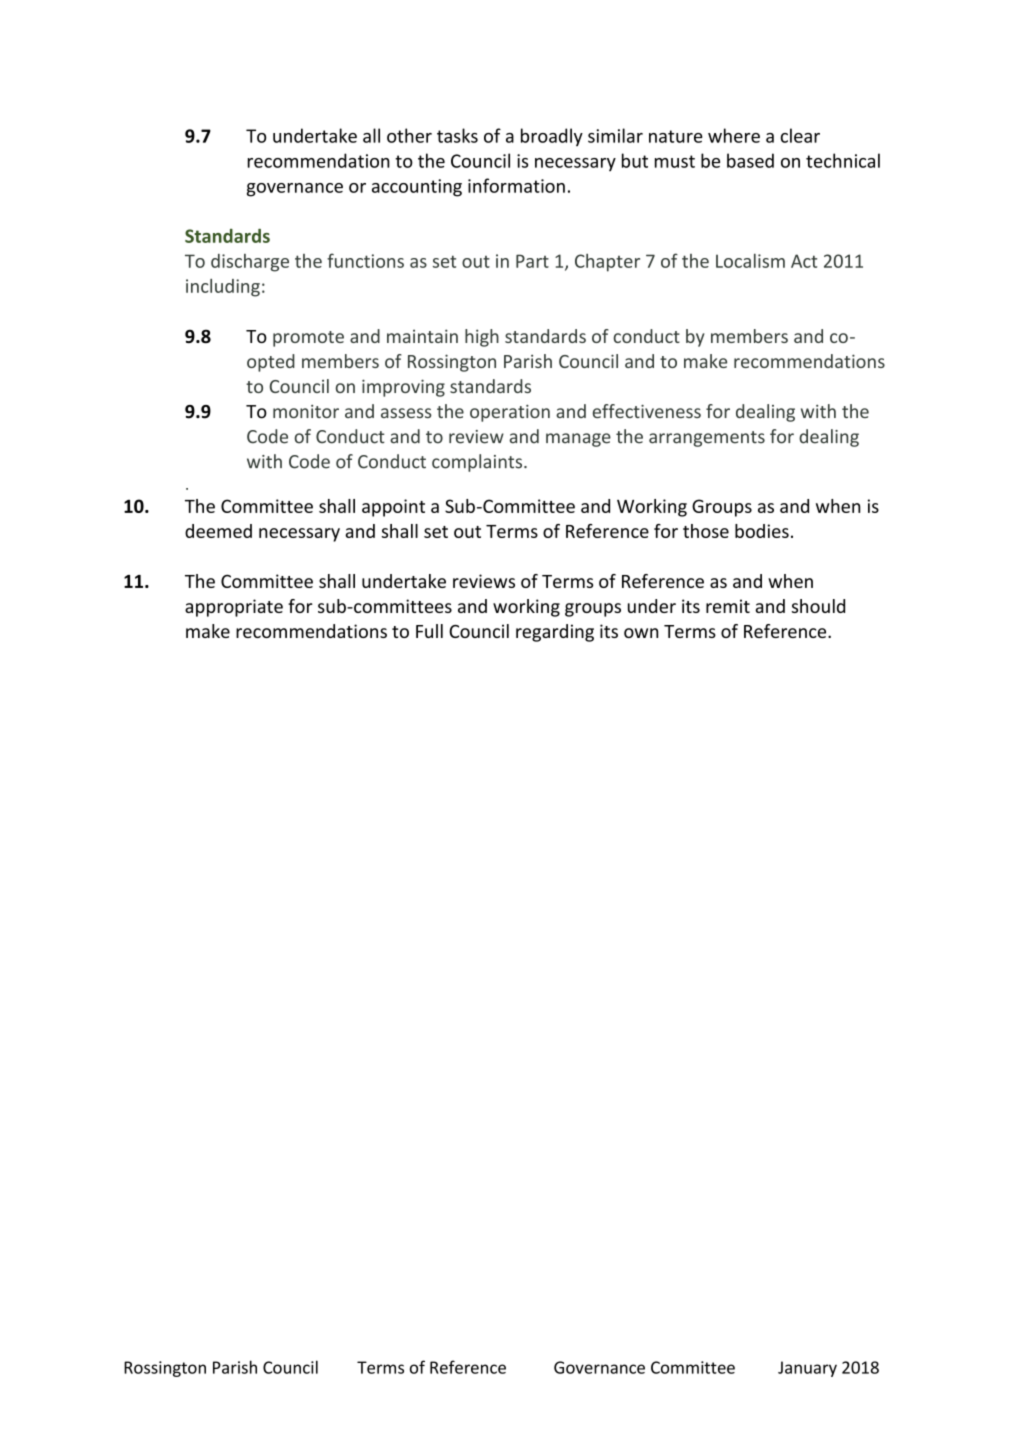 Image resolution: width=1018 pixels, height=1439 pixels. I want to click on January, so click(807, 1369).
